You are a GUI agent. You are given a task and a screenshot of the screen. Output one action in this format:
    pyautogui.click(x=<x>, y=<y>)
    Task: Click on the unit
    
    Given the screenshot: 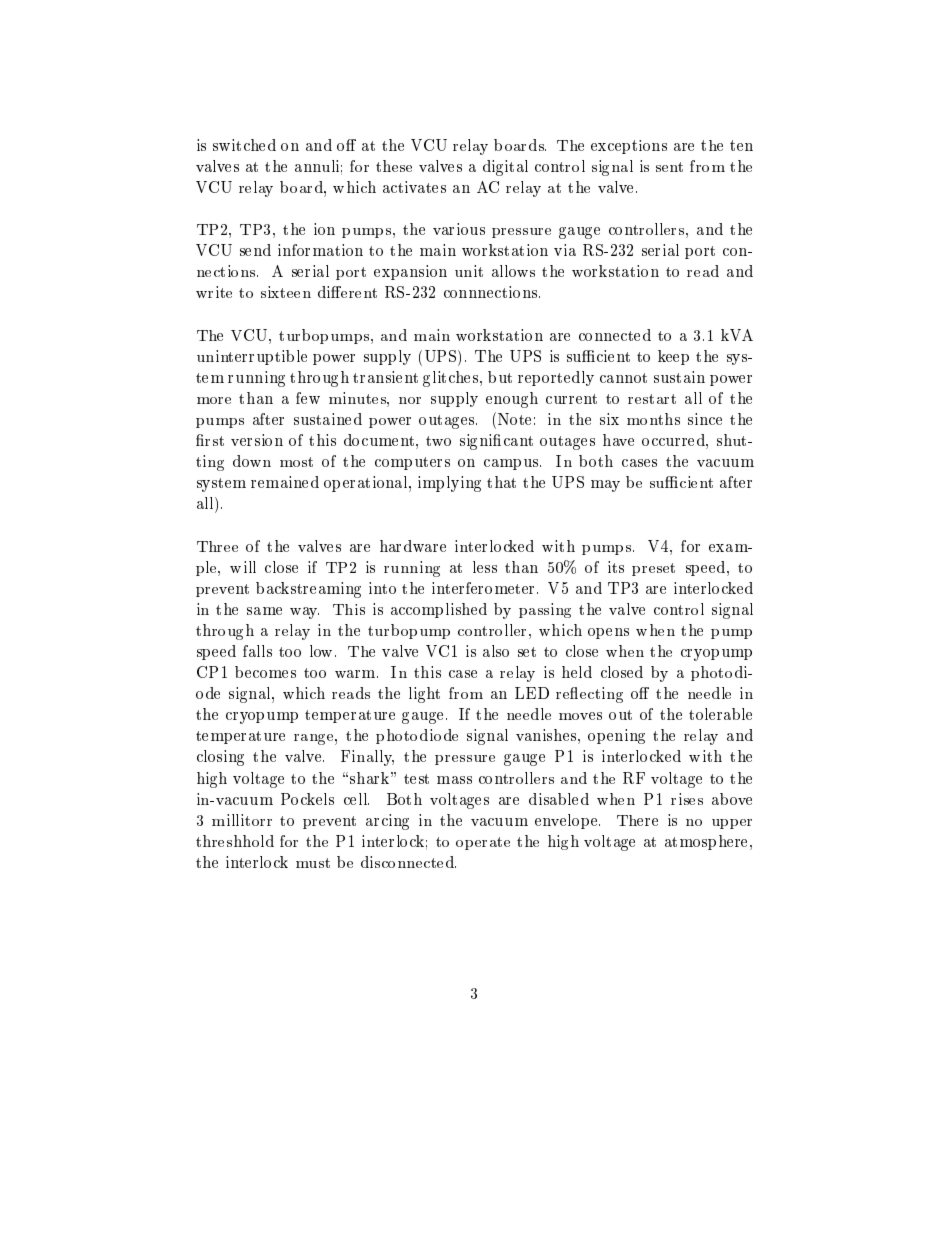 What is the action you would take?
    pyautogui.click(x=469, y=271)
